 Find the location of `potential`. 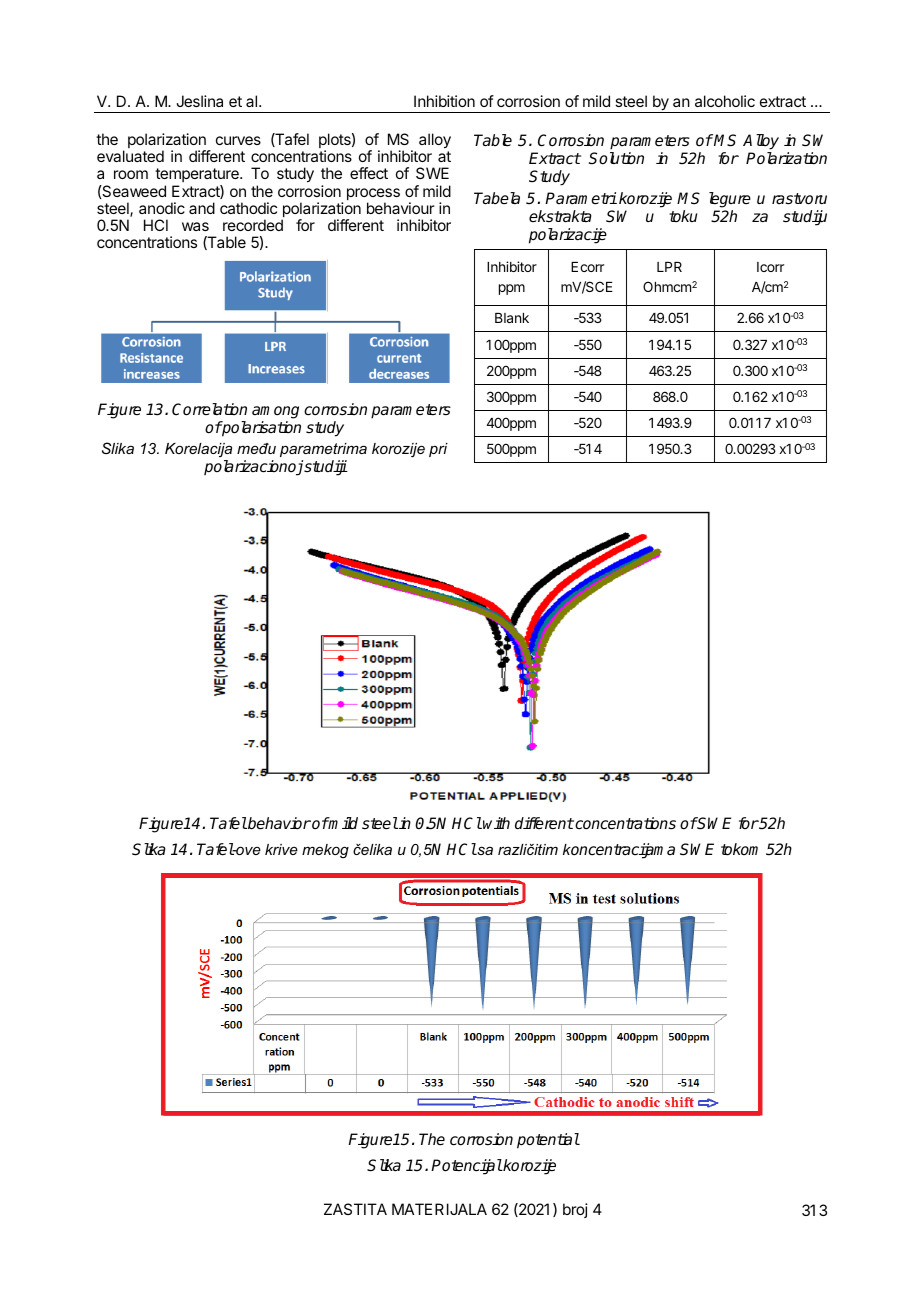

potential is located at coordinates (548, 1141).
